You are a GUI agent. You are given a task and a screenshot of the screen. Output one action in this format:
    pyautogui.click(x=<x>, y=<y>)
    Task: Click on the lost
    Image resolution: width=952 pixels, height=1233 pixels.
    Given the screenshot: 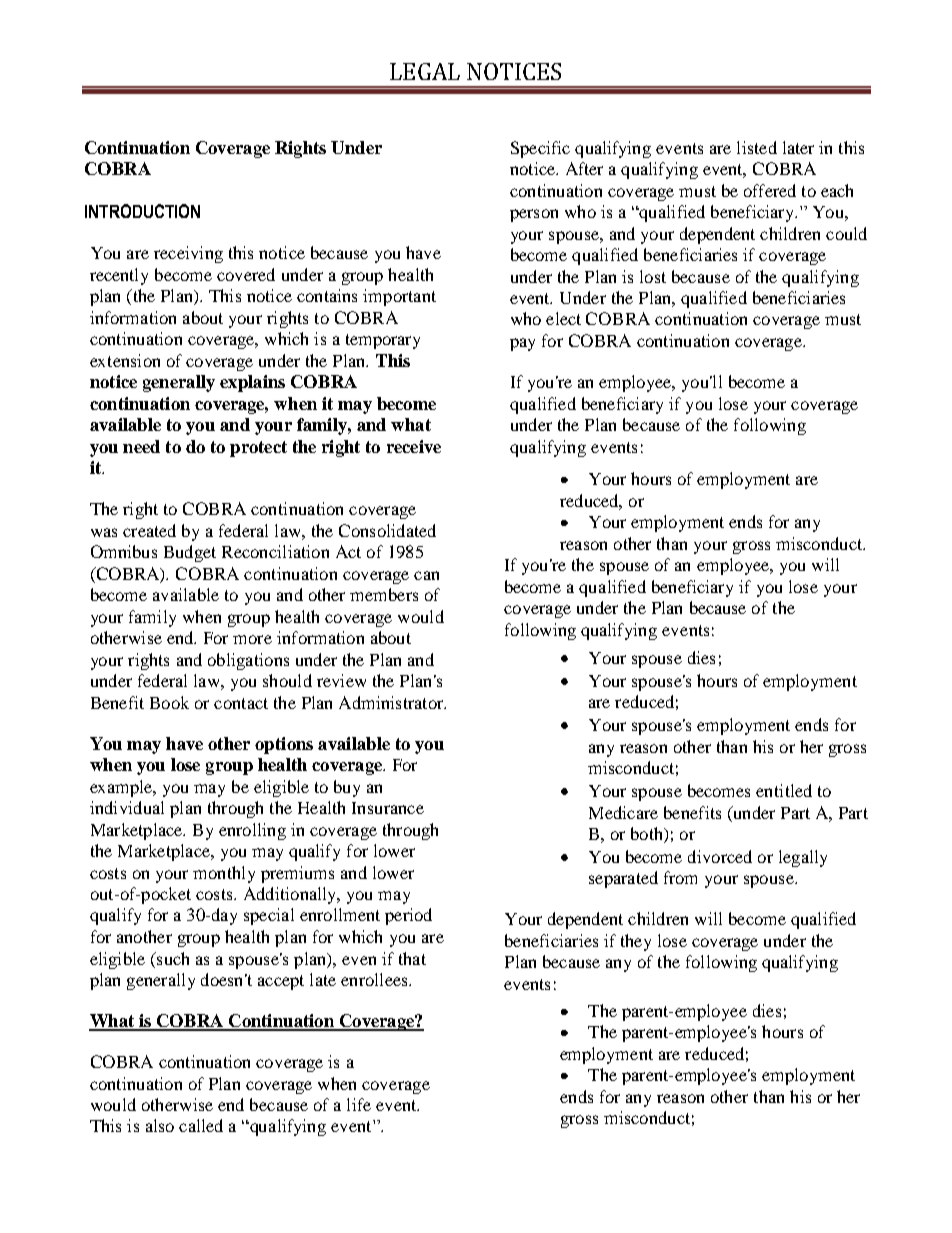 What is the action you would take?
    pyautogui.click(x=653, y=276)
